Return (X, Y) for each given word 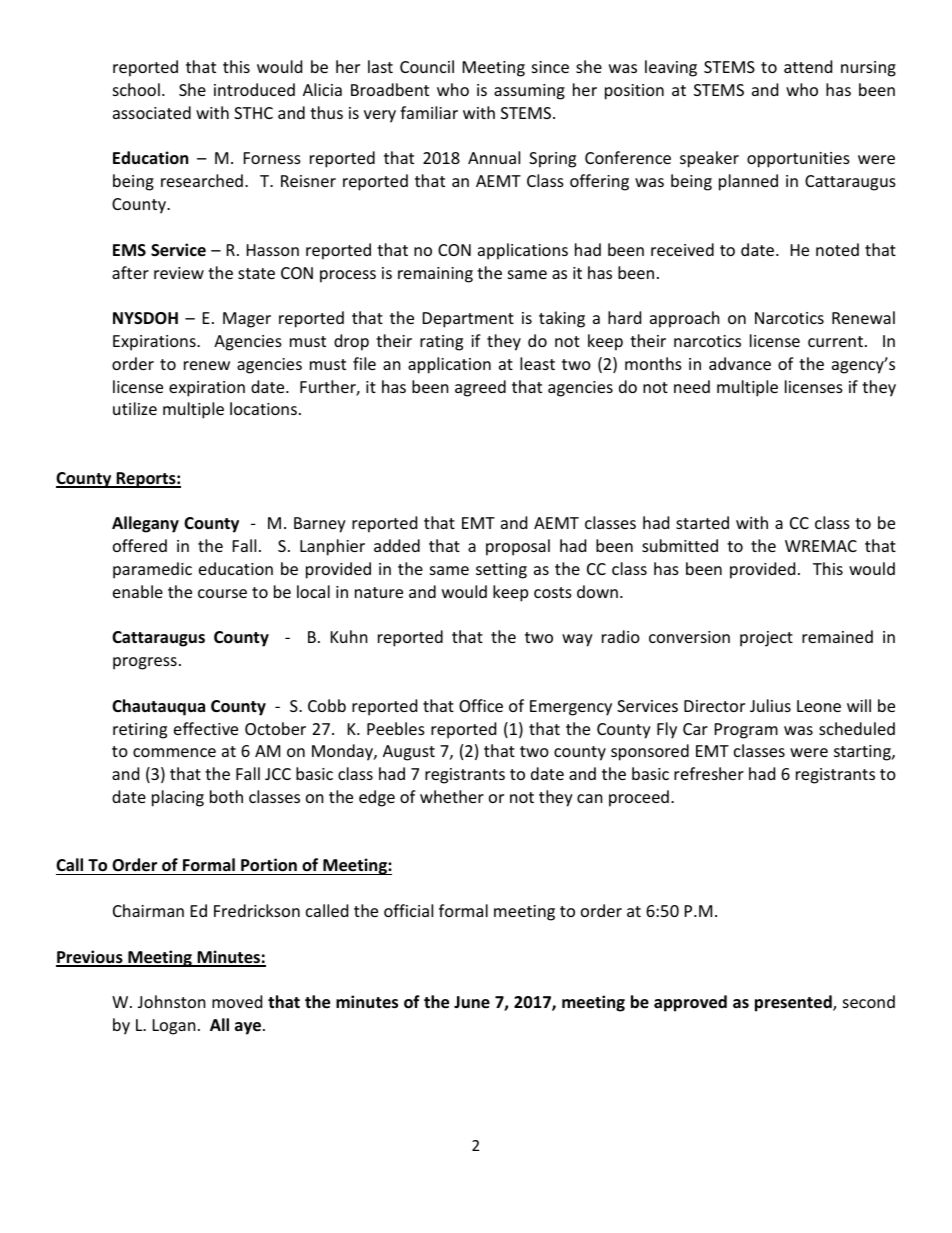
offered (140, 545)
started (702, 522)
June (472, 1002)
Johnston (172, 1001)
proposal (518, 547)
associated (152, 112)
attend (808, 66)
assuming (529, 92)
